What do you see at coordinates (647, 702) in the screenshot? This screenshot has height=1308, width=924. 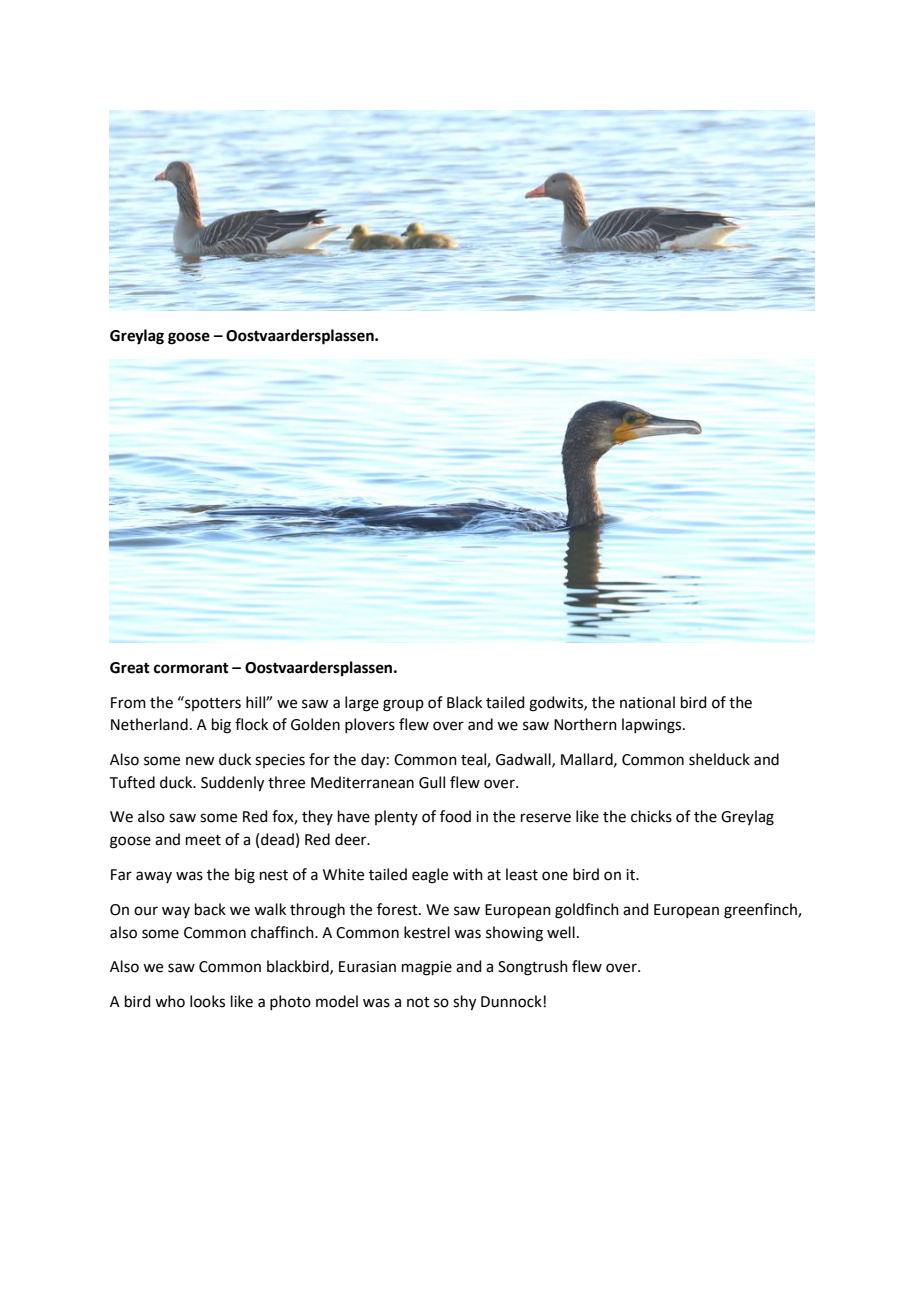 I see `national` at bounding box center [647, 702].
